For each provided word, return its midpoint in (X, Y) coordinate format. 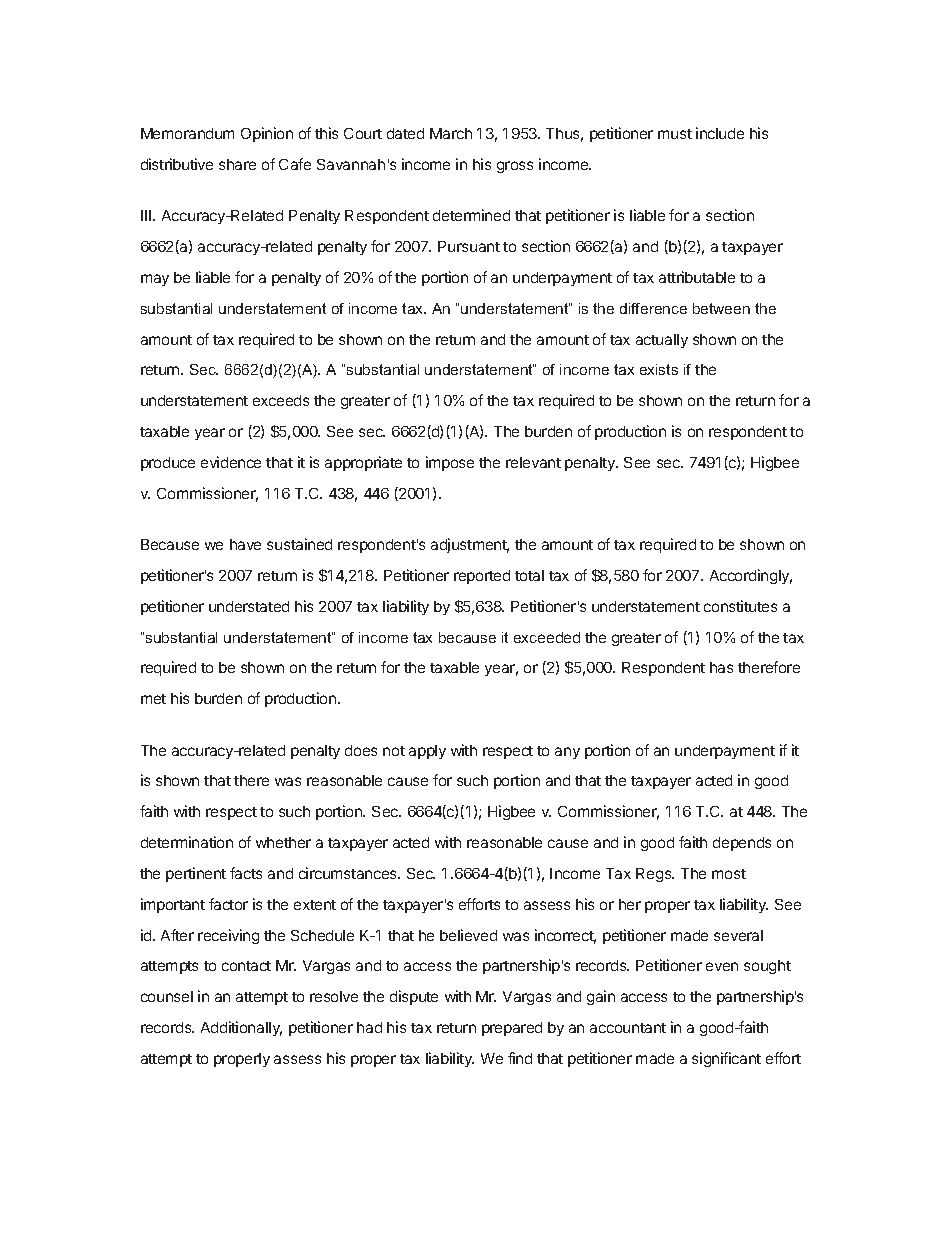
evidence (231, 462)
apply (427, 752)
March (451, 133)
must (675, 134)
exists (659, 369)
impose (450, 463)
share (237, 164)
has (721, 667)
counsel (167, 996)
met (153, 699)
